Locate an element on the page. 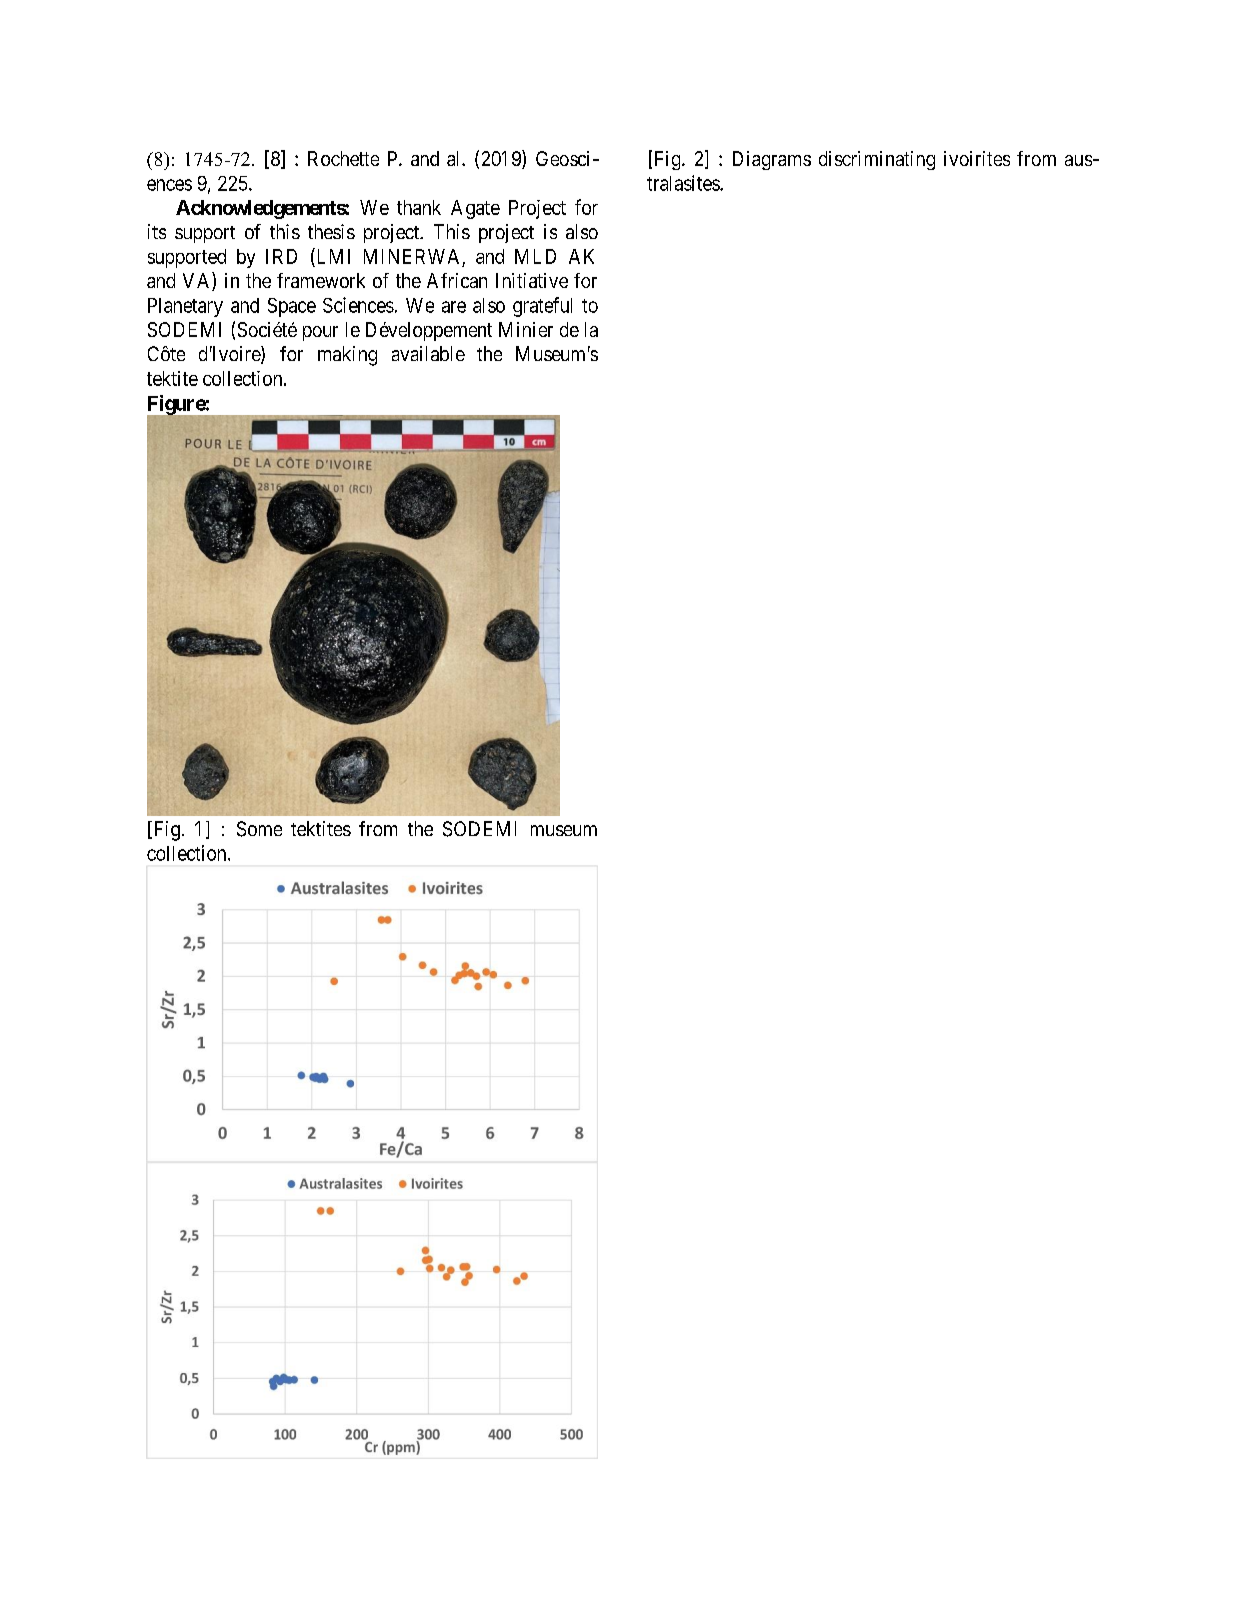 The image size is (1245, 1611). are is located at coordinates (454, 307).
